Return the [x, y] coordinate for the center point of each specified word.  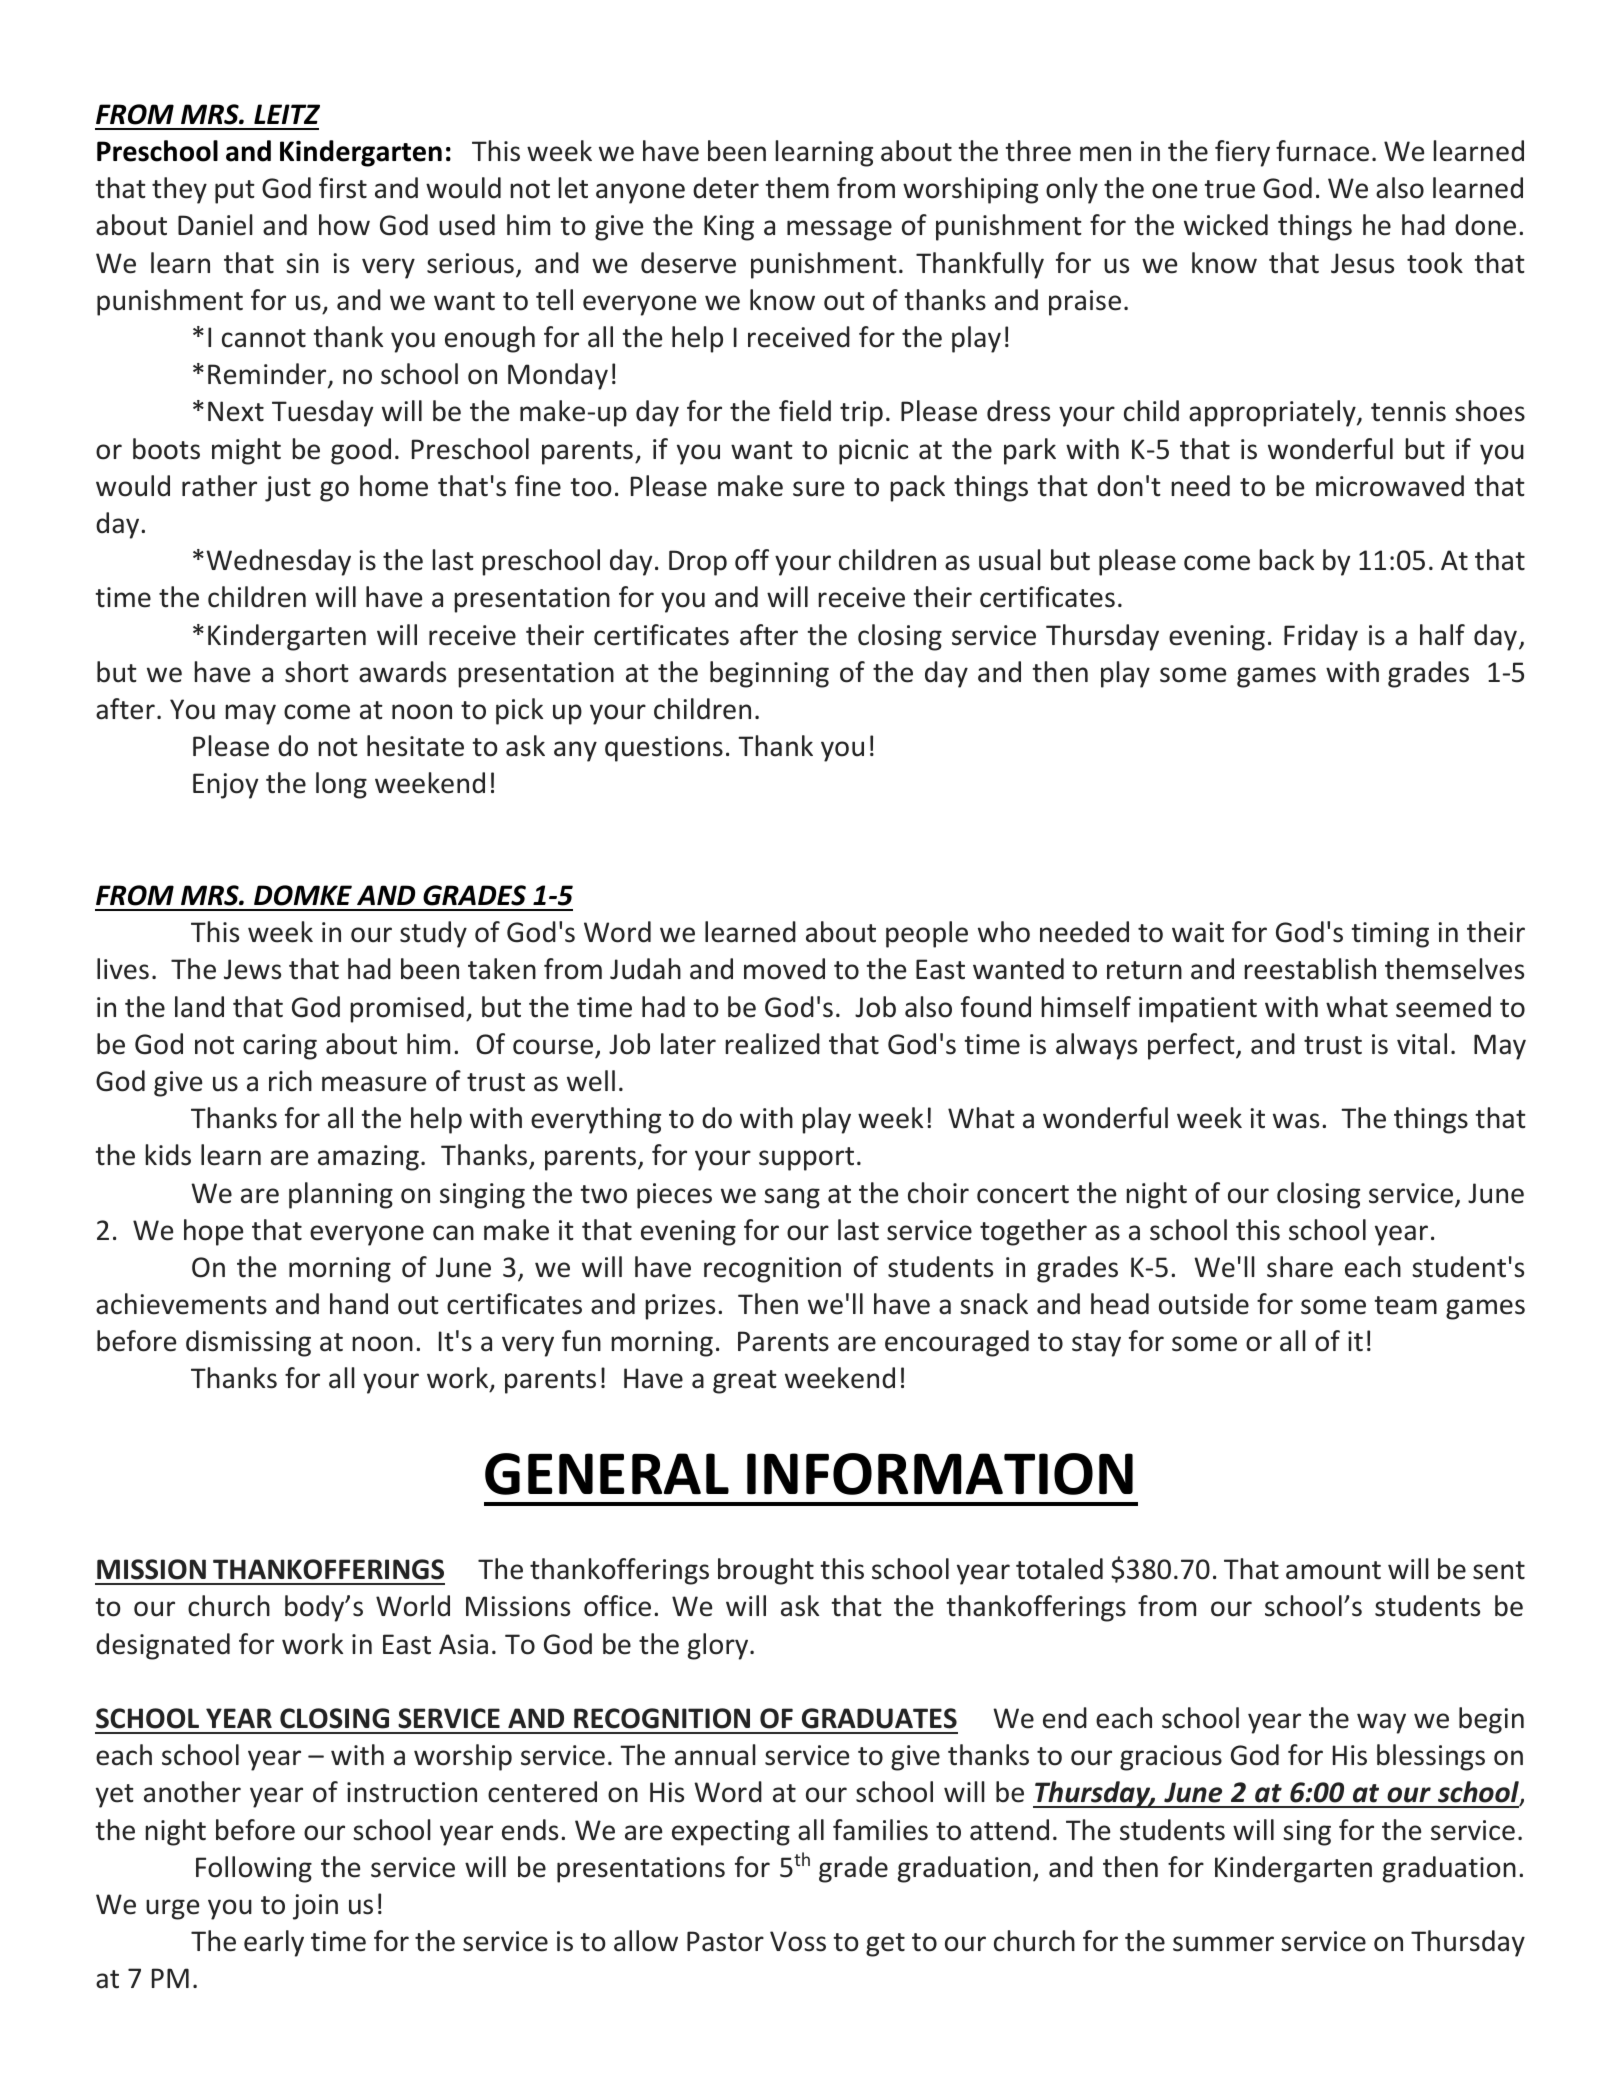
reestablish [1310, 969]
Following [254, 1869]
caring [280, 1047]
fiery [1242, 153]
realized [772, 1044]
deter [726, 188]
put [235, 192]
